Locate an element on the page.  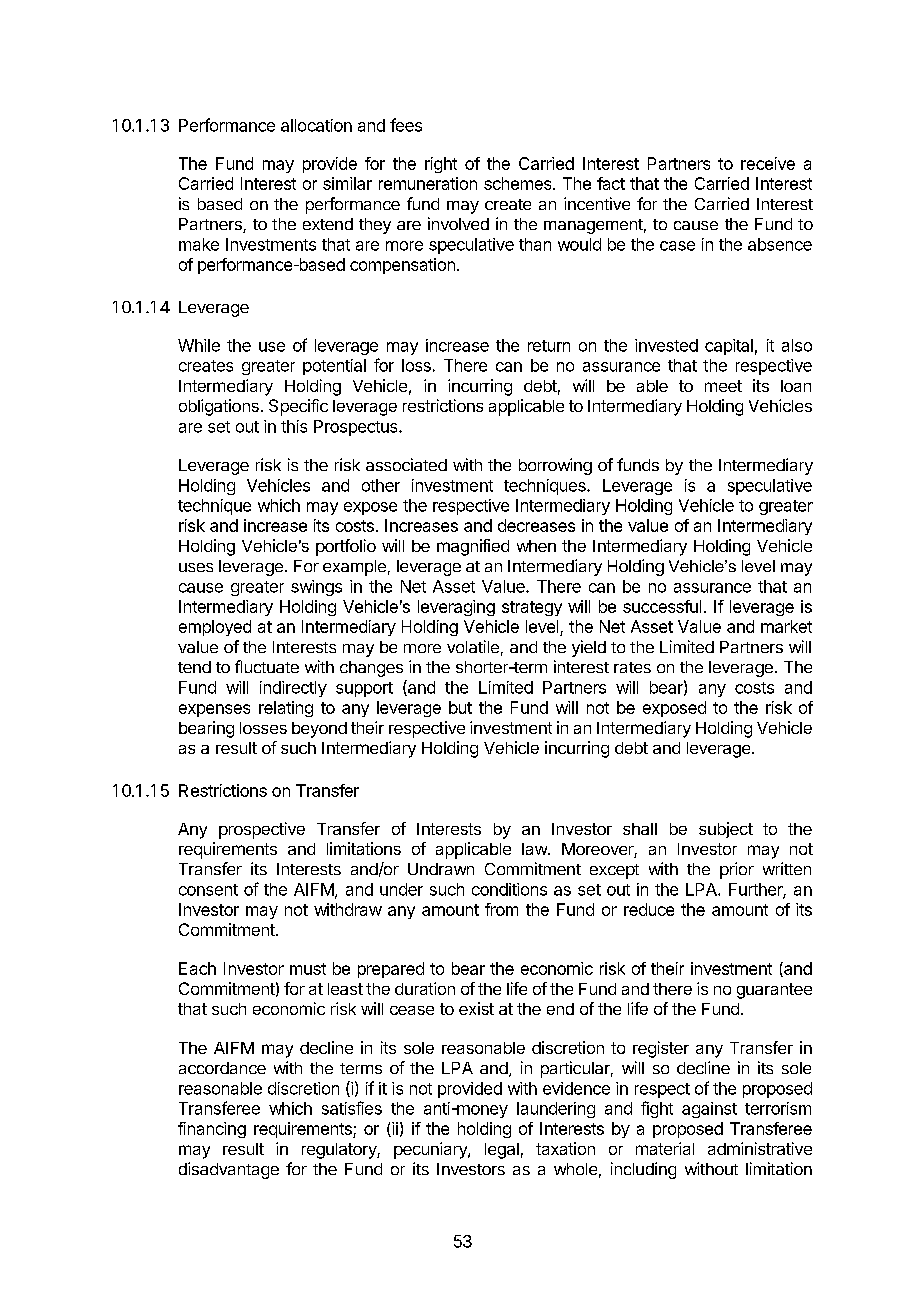
meet is located at coordinates (723, 386).
